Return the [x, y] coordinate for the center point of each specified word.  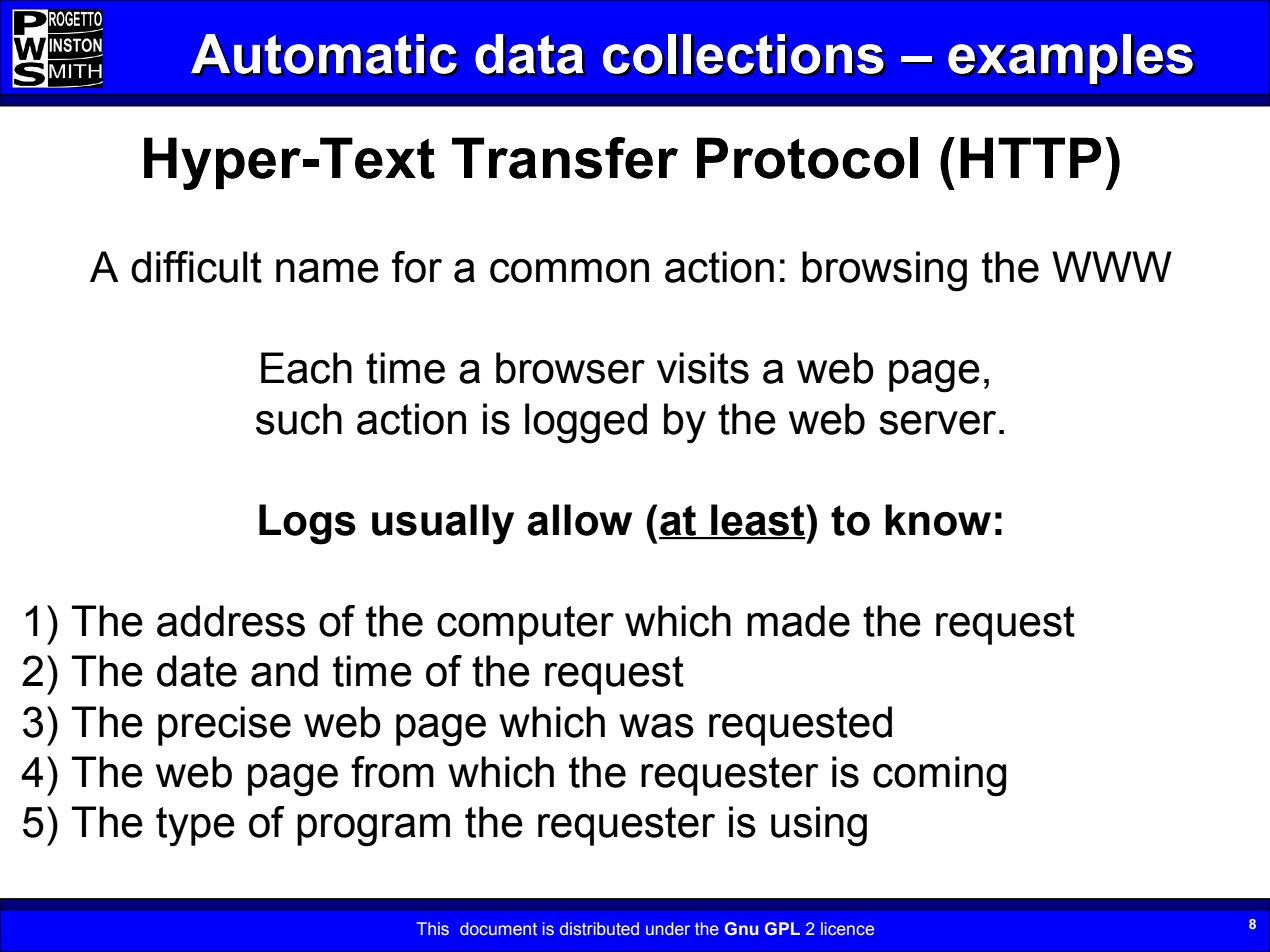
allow [579, 520]
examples [1071, 60]
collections [744, 55]
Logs [307, 524]
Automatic [325, 55]
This [433, 928]
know [938, 520]
